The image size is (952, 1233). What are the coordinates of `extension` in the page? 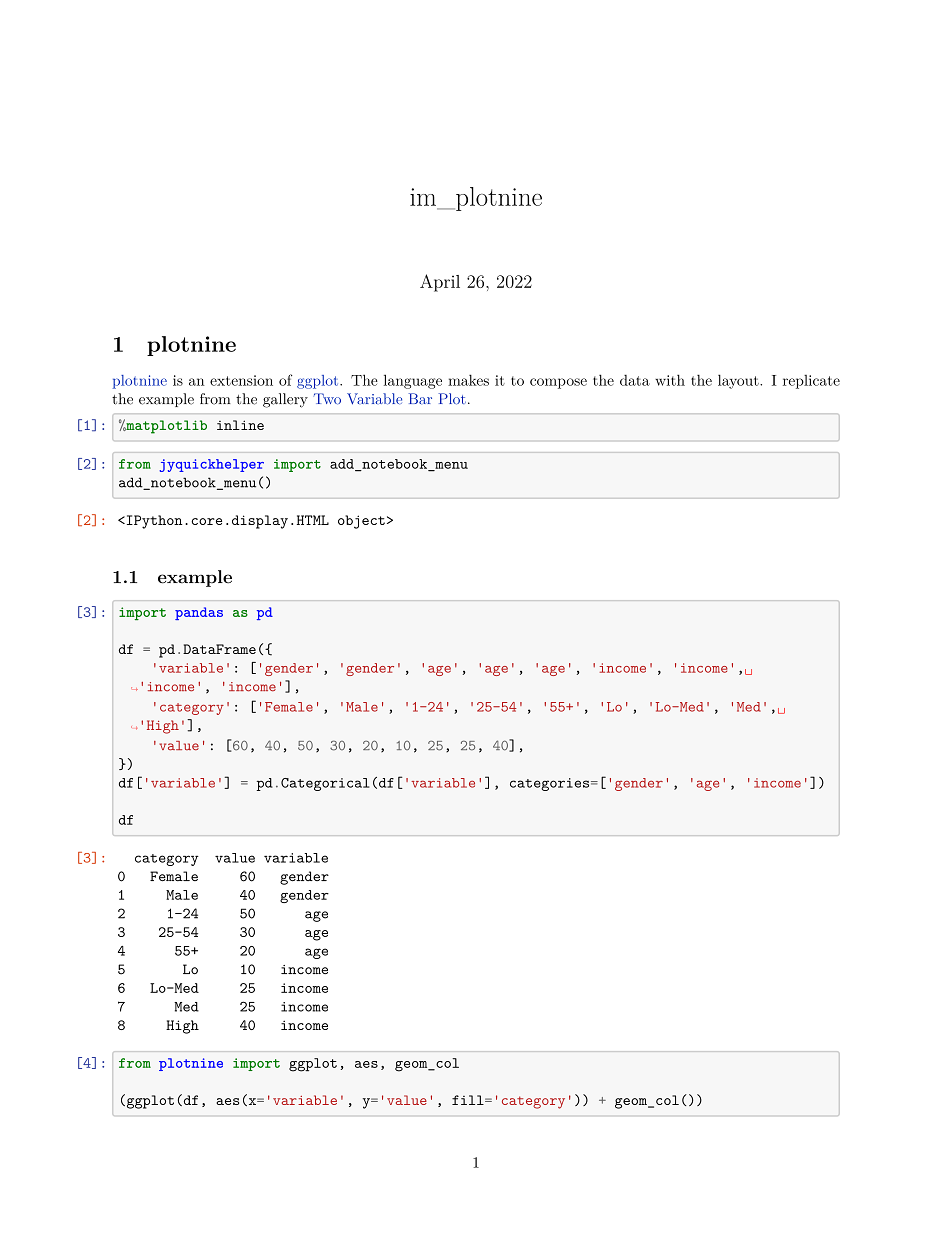 It's located at (241, 380).
